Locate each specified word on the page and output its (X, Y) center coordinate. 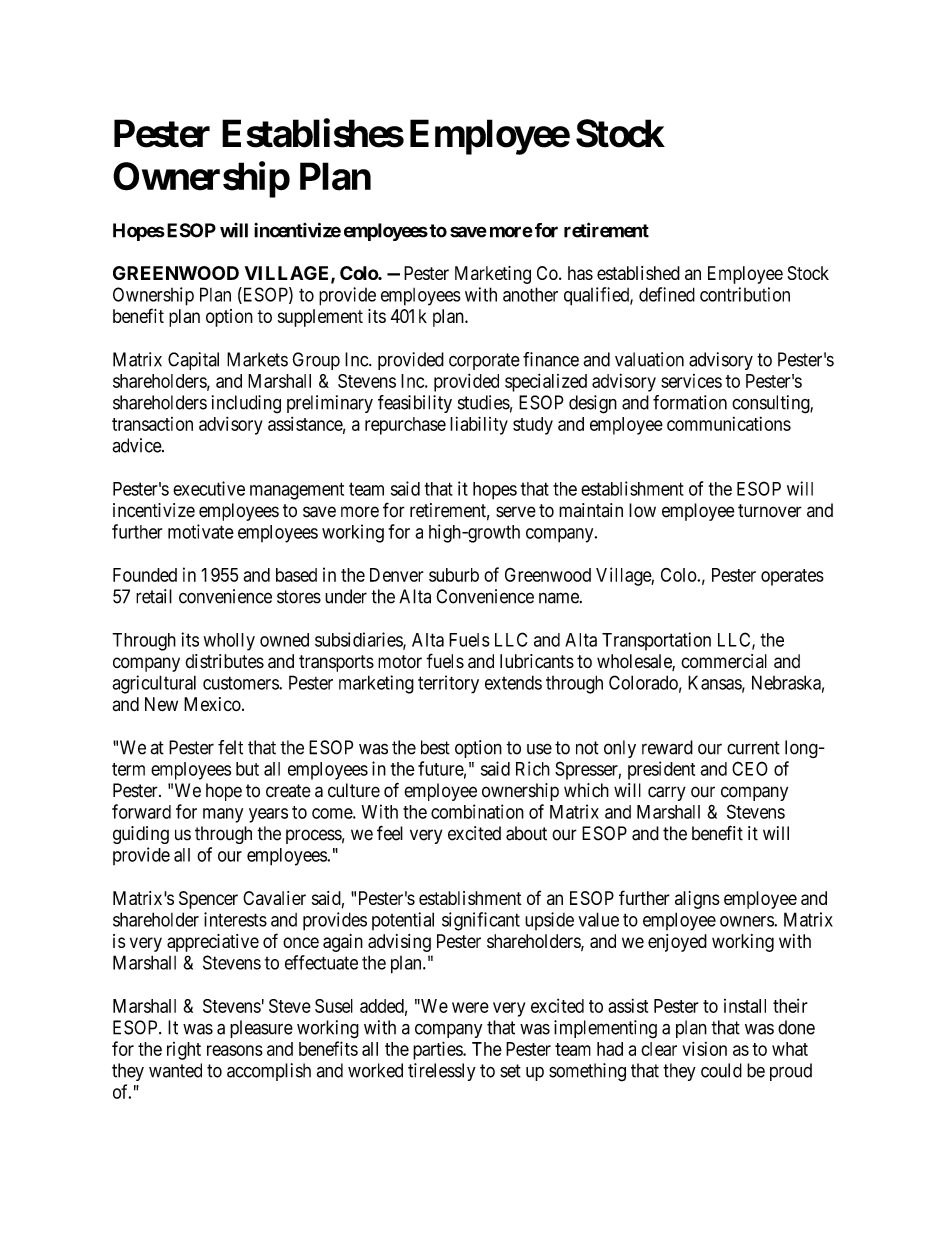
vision (704, 1048)
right (184, 1051)
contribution (745, 294)
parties (438, 1050)
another (530, 294)
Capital (193, 361)
